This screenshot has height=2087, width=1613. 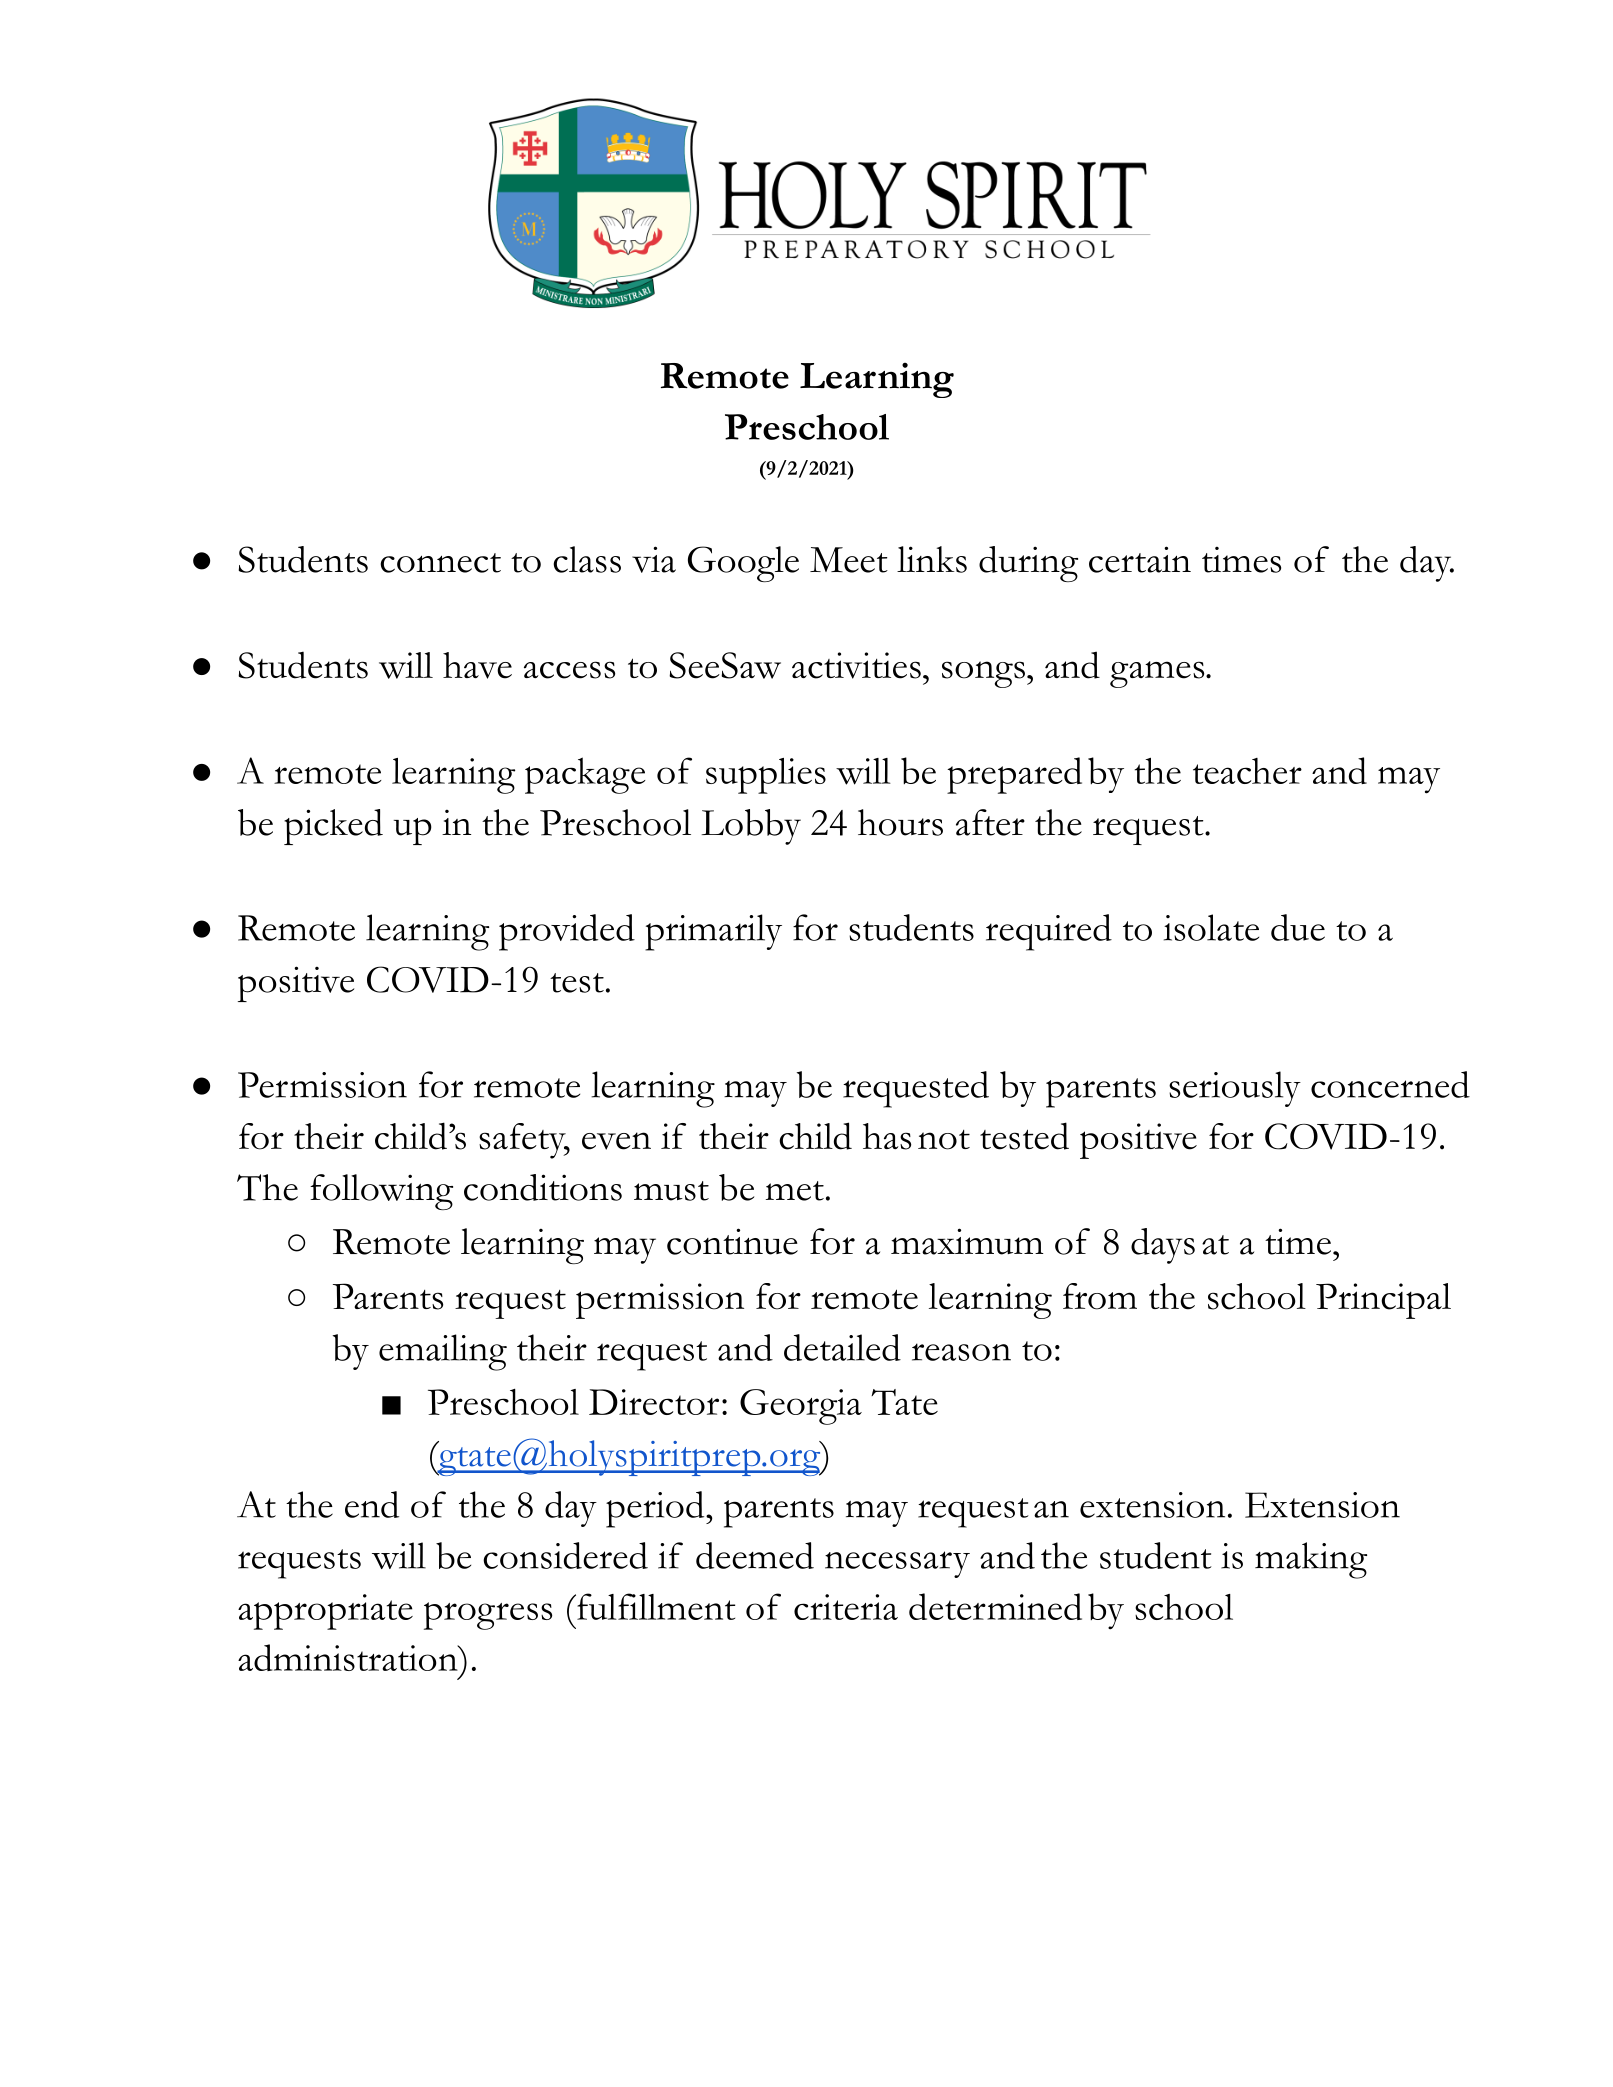 What do you see at coordinates (440, 563) in the screenshot?
I see `connect` at bounding box center [440, 563].
